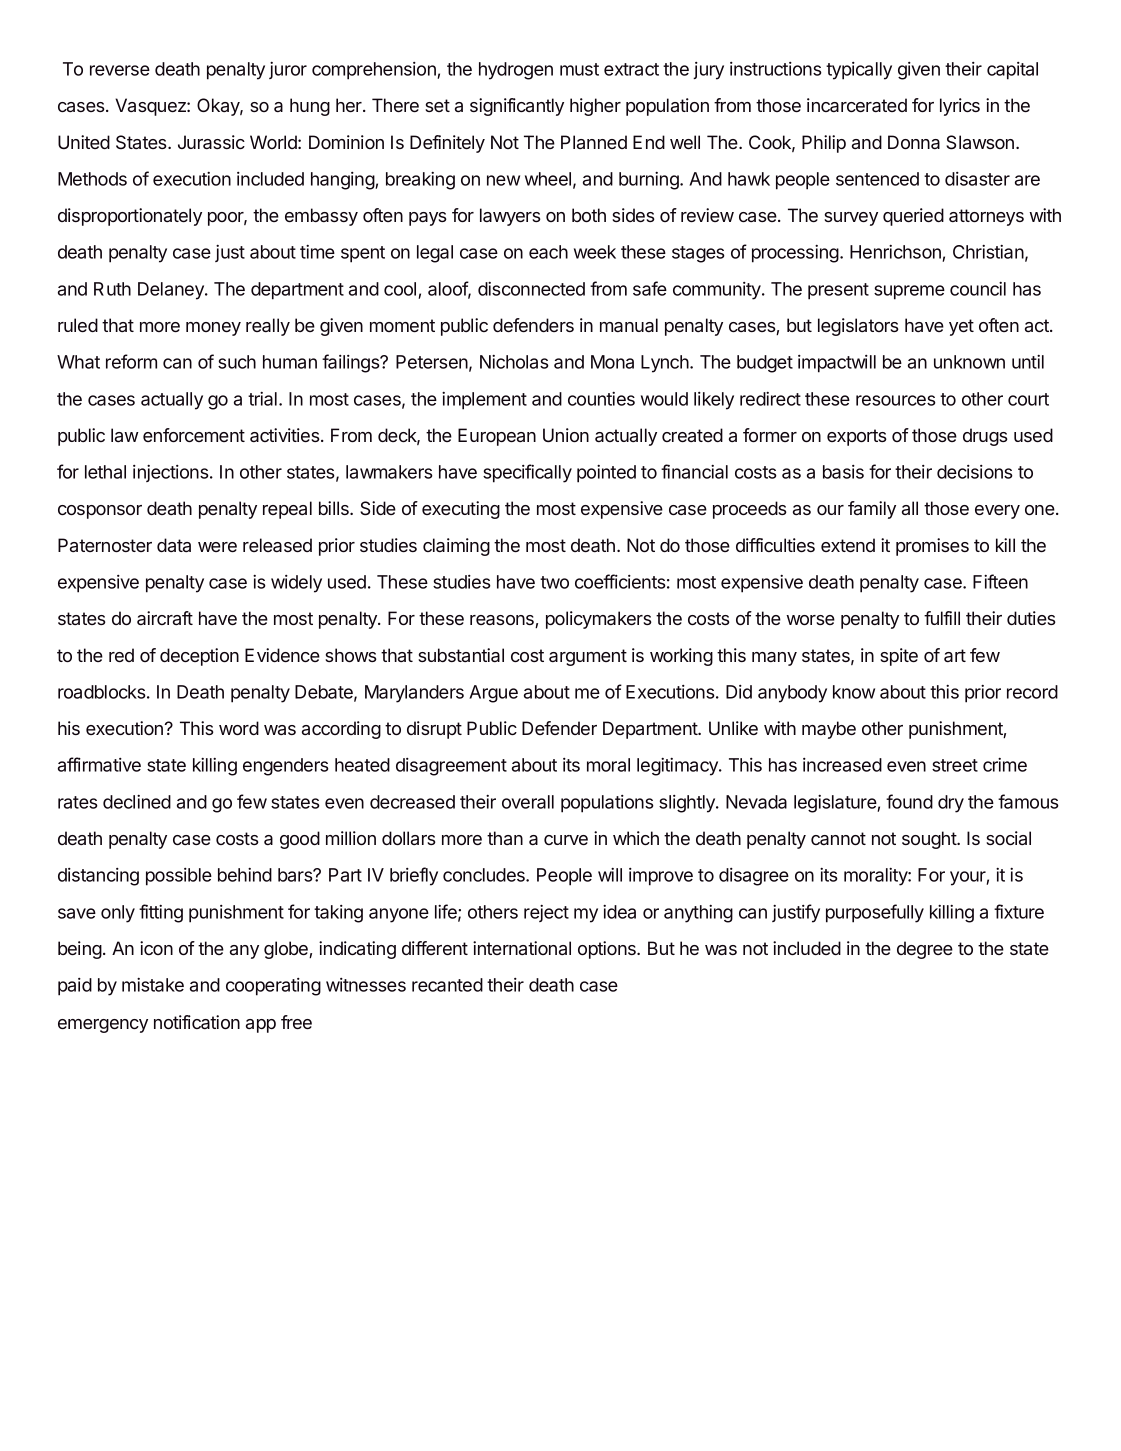 Image resolution: width=1121 pixels, height=1451 pixels. What do you see at coordinates (601, 399) in the screenshot?
I see `counties` at bounding box center [601, 399].
